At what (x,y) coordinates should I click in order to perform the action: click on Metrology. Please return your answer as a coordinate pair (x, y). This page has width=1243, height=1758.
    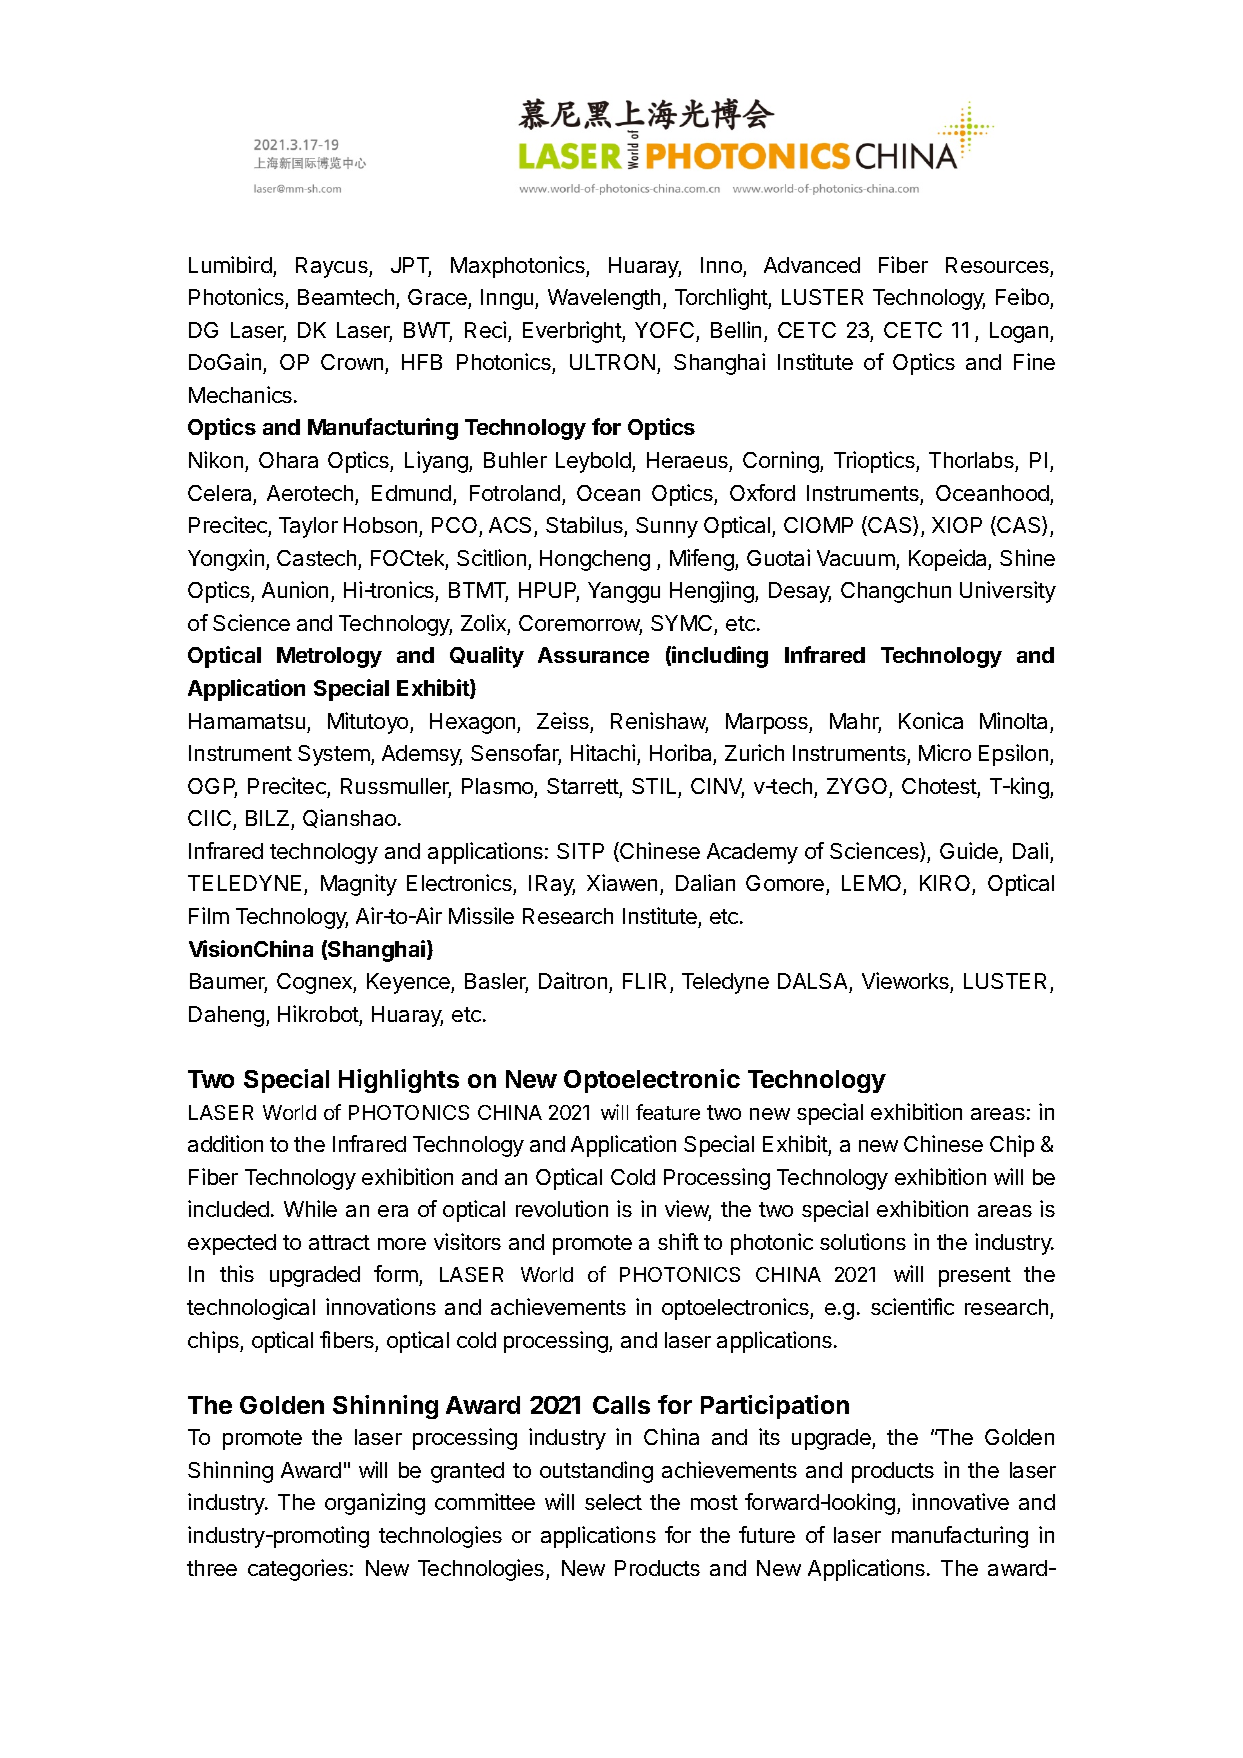
    Looking at the image, I should click on (329, 657).
